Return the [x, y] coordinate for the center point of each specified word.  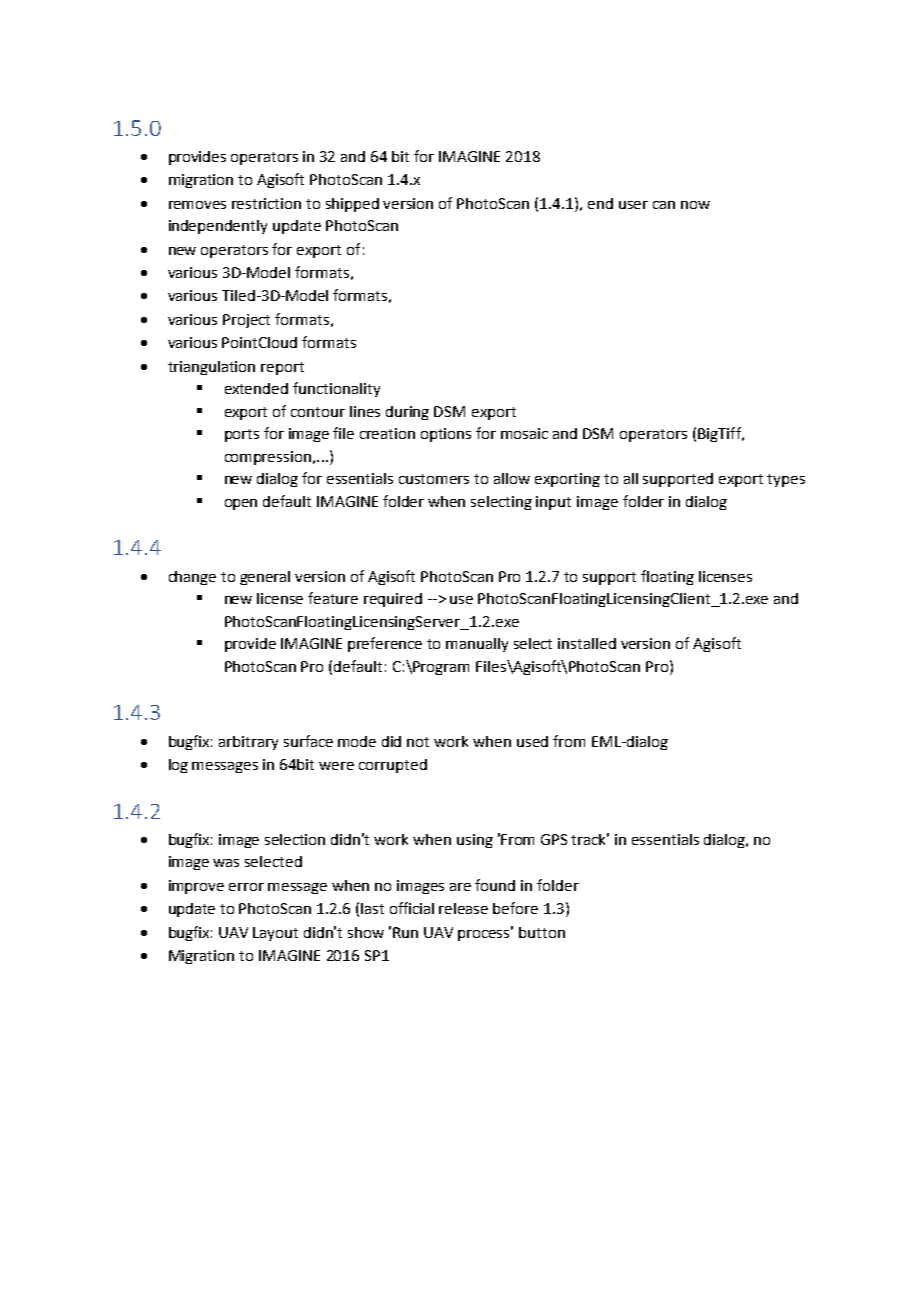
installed [587, 643]
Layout [275, 934]
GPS [554, 839]
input [553, 503]
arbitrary [248, 743]
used [532, 741]
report [282, 368]
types [786, 480]
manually [477, 645]
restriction [266, 203]
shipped [352, 205]
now [695, 205]
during [407, 413]
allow [512, 478]
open [241, 504]
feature [333, 598]
